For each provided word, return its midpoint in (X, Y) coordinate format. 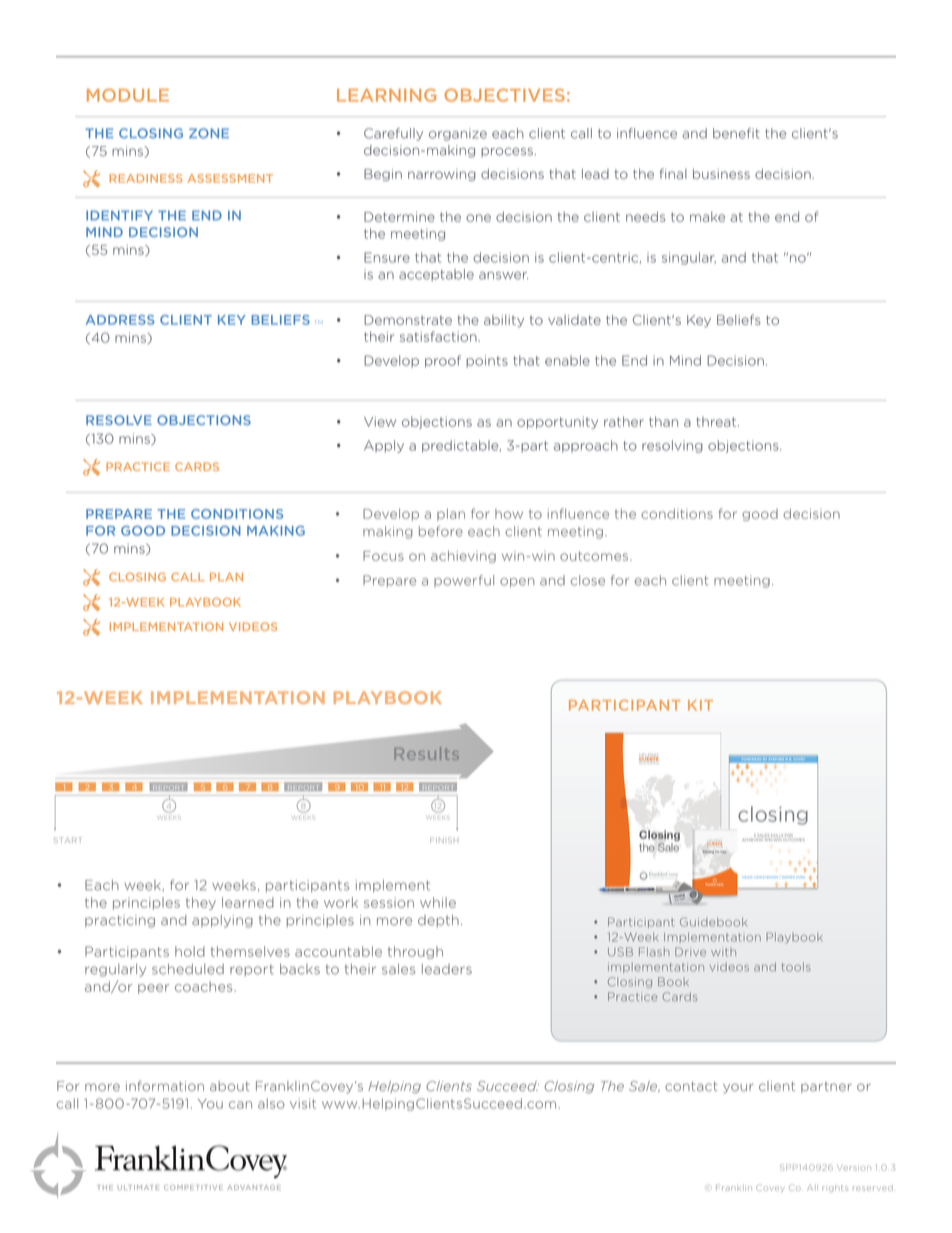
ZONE (209, 133)
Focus (383, 556)
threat (717, 421)
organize (458, 134)
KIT (700, 705)
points (487, 361)
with (723, 952)
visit (303, 1103)
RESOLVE (119, 420)
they (201, 903)
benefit (736, 133)
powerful (464, 581)
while (438, 902)
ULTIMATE (138, 1187)
